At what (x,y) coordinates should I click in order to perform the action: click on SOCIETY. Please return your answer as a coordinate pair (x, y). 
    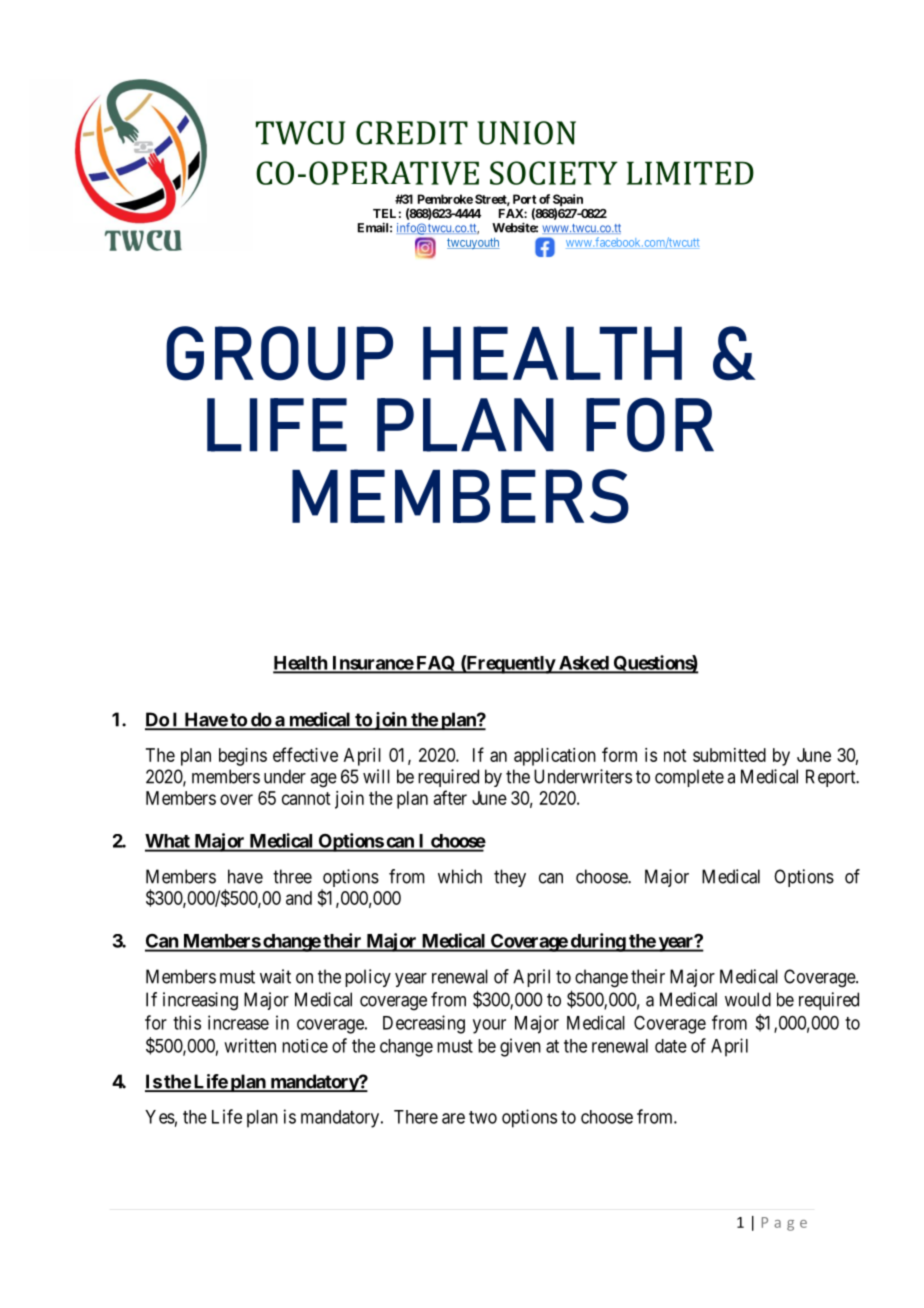
    Looking at the image, I should click on (554, 173).
